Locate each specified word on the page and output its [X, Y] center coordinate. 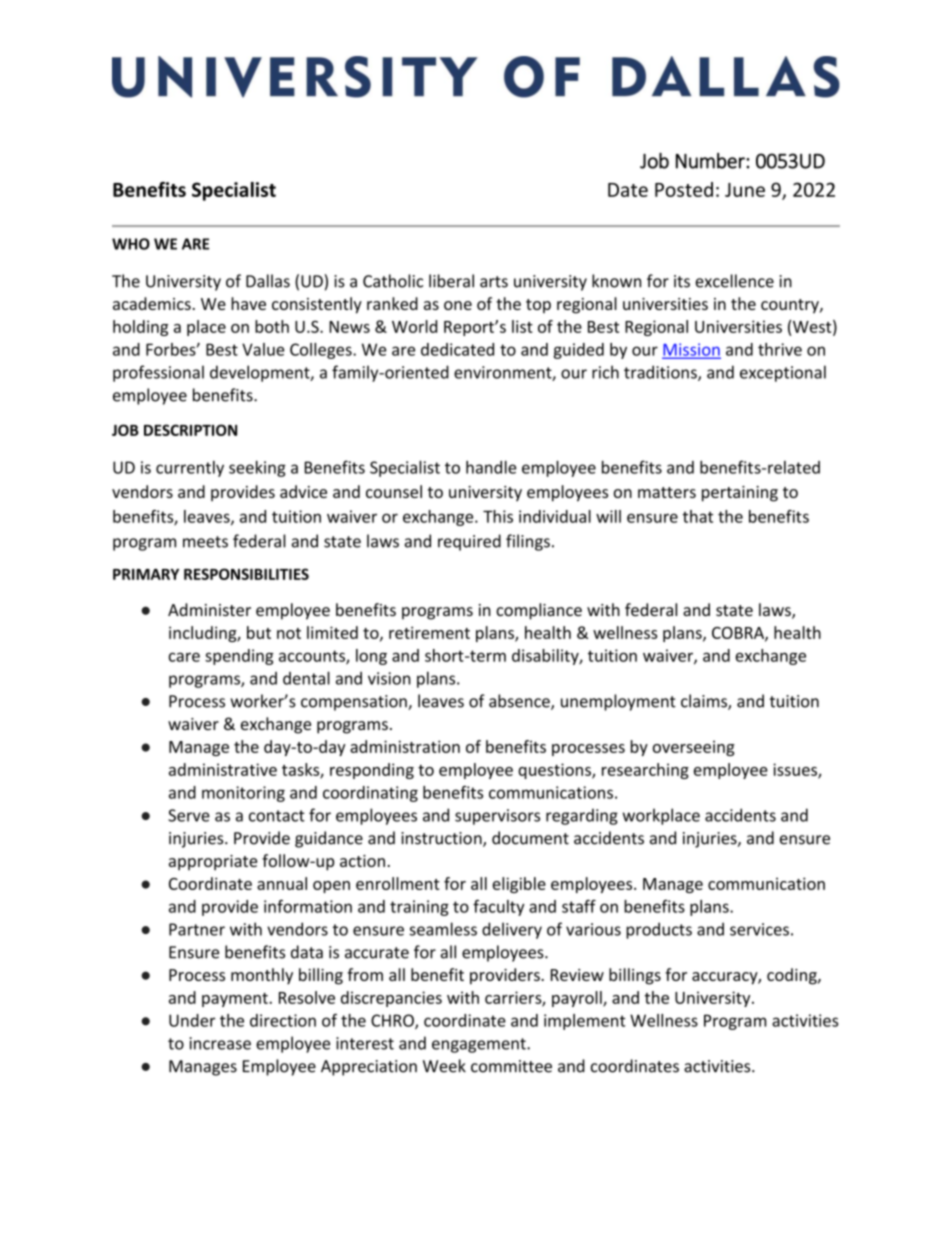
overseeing [694, 748]
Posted [684, 189]
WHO [131, 244]
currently [190, 469]
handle [491, 467]
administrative [223, 769]
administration [405, 746]
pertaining [740, 494]
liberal [451, 281]
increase [220, 1043]
